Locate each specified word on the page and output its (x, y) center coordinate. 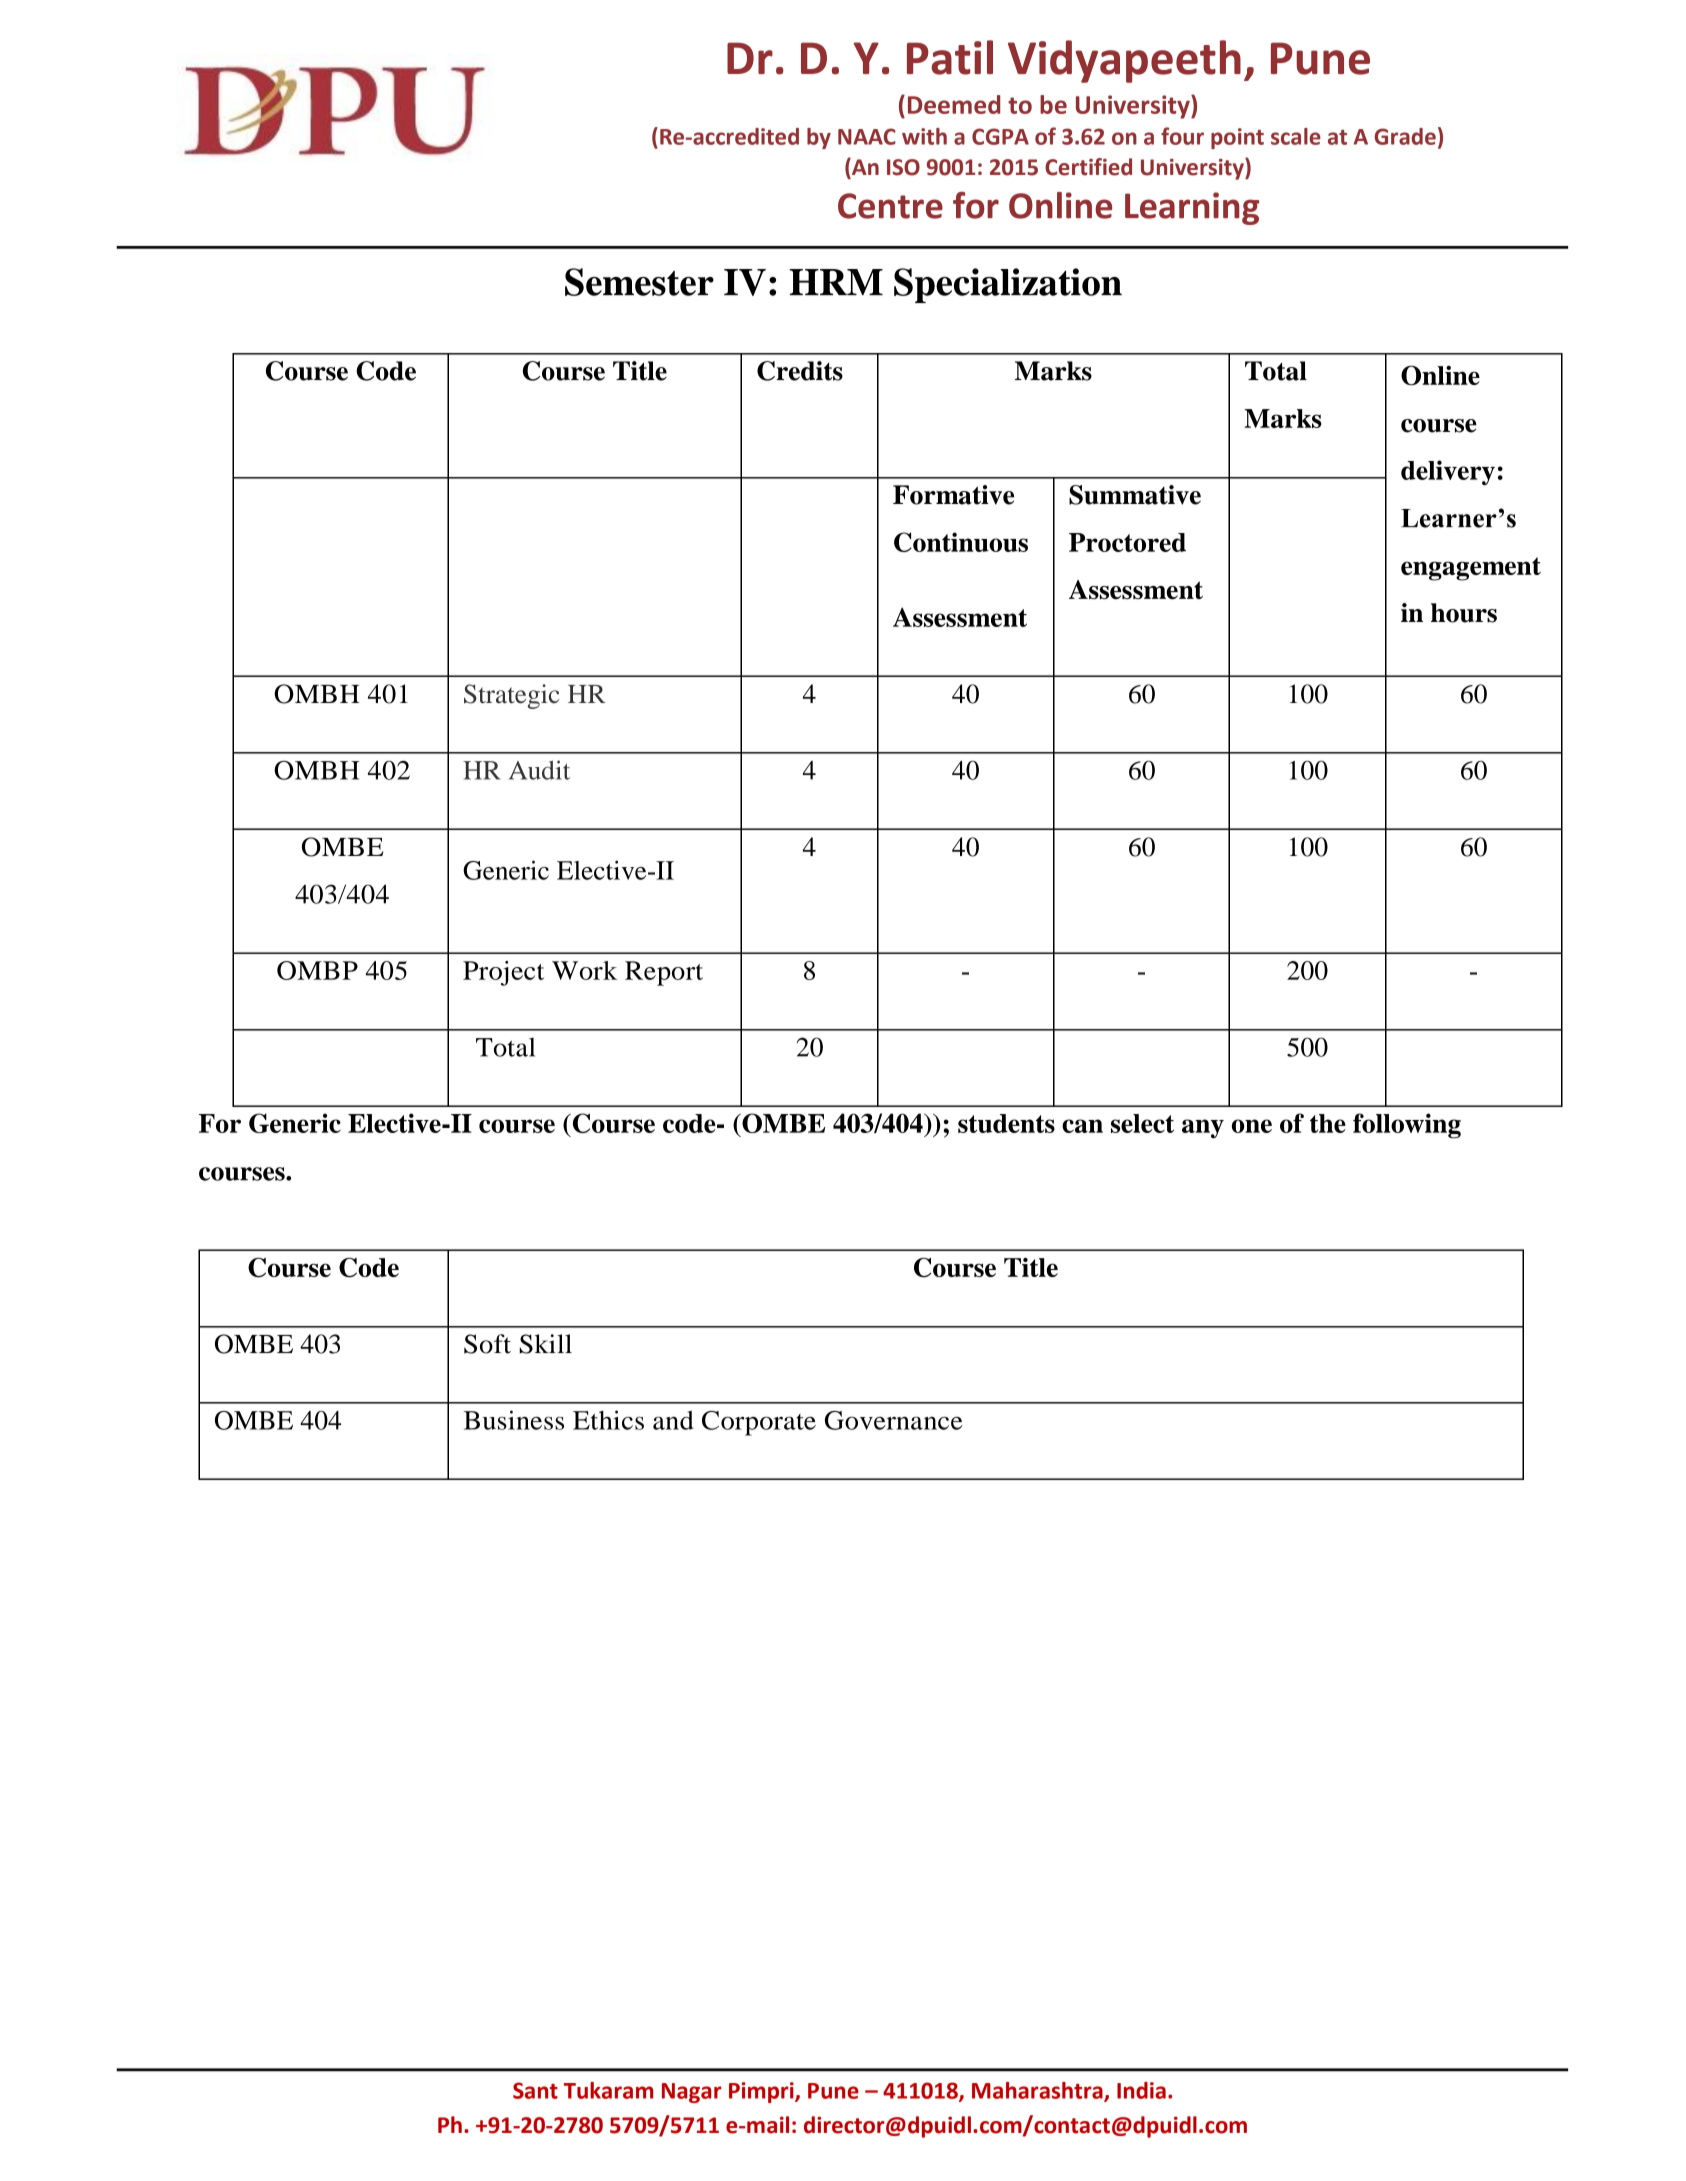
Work (584, 970)
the (1328, 1123)
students (1006, 1123)
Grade (1405, 136)
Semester (639, 282)
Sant (535, 2090)
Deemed (954, 104)
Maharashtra (1038, 2091)
